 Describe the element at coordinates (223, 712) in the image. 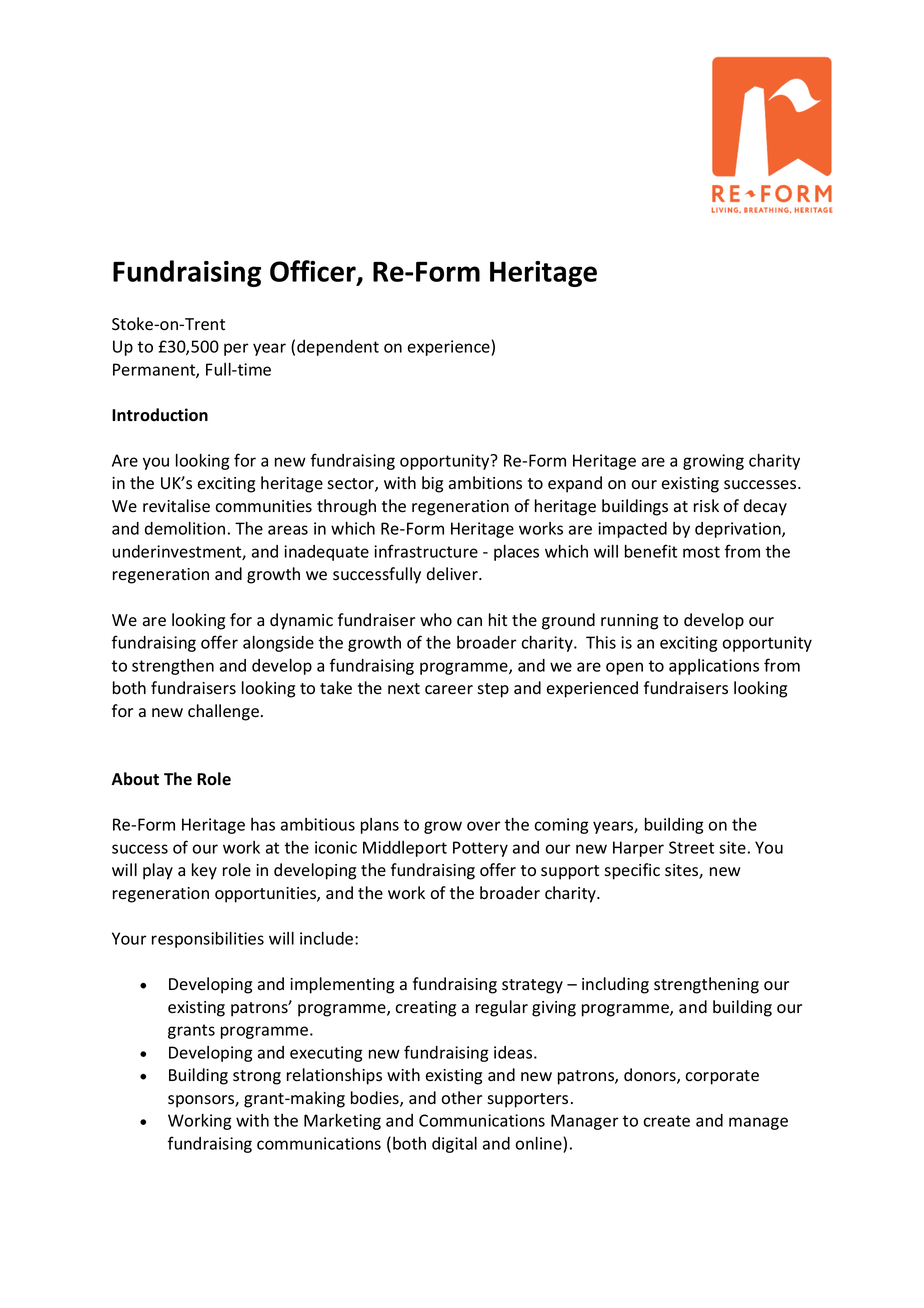

I see `challenge` at that location.
